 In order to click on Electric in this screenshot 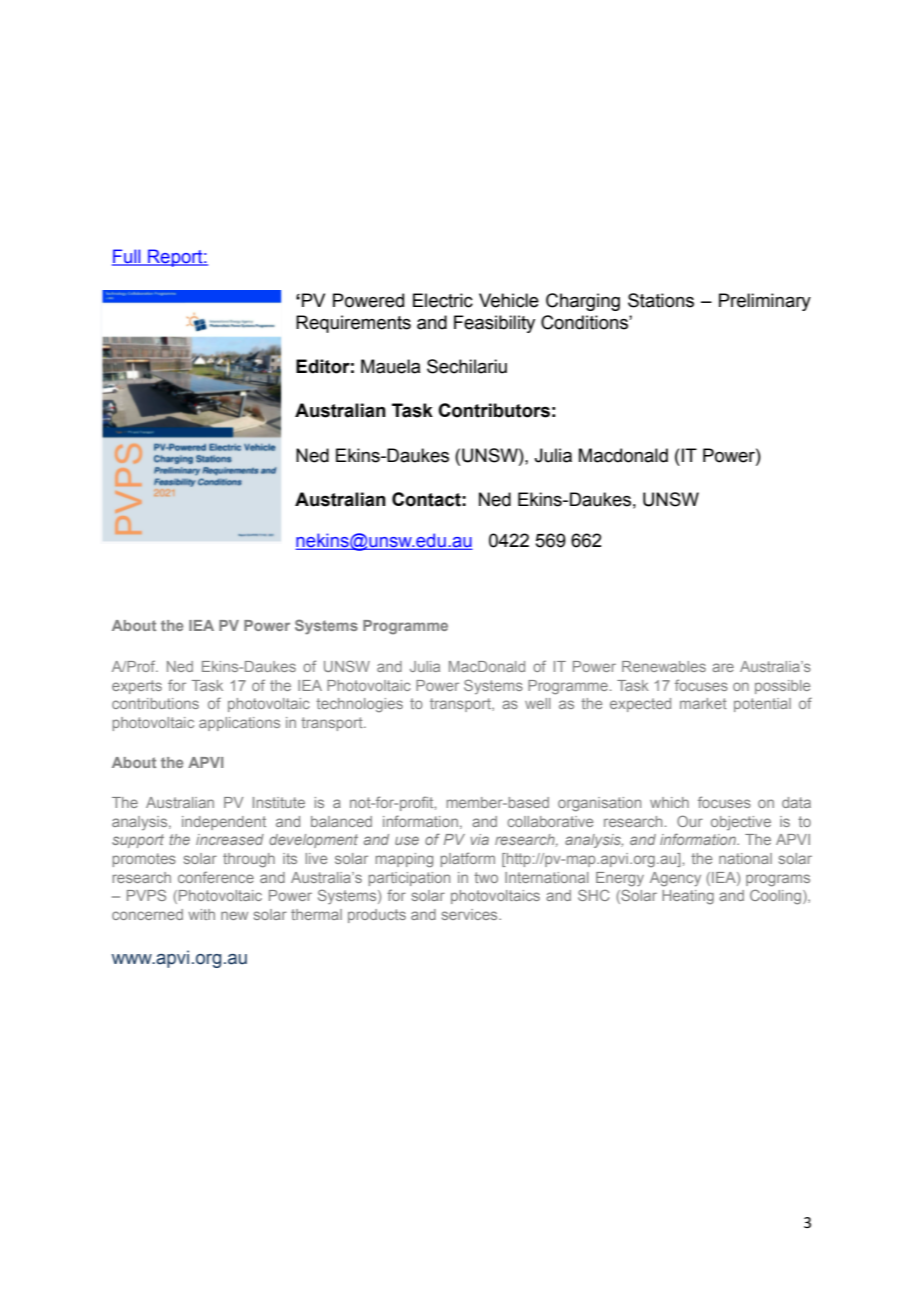, I will do `click(443, 300)`.
